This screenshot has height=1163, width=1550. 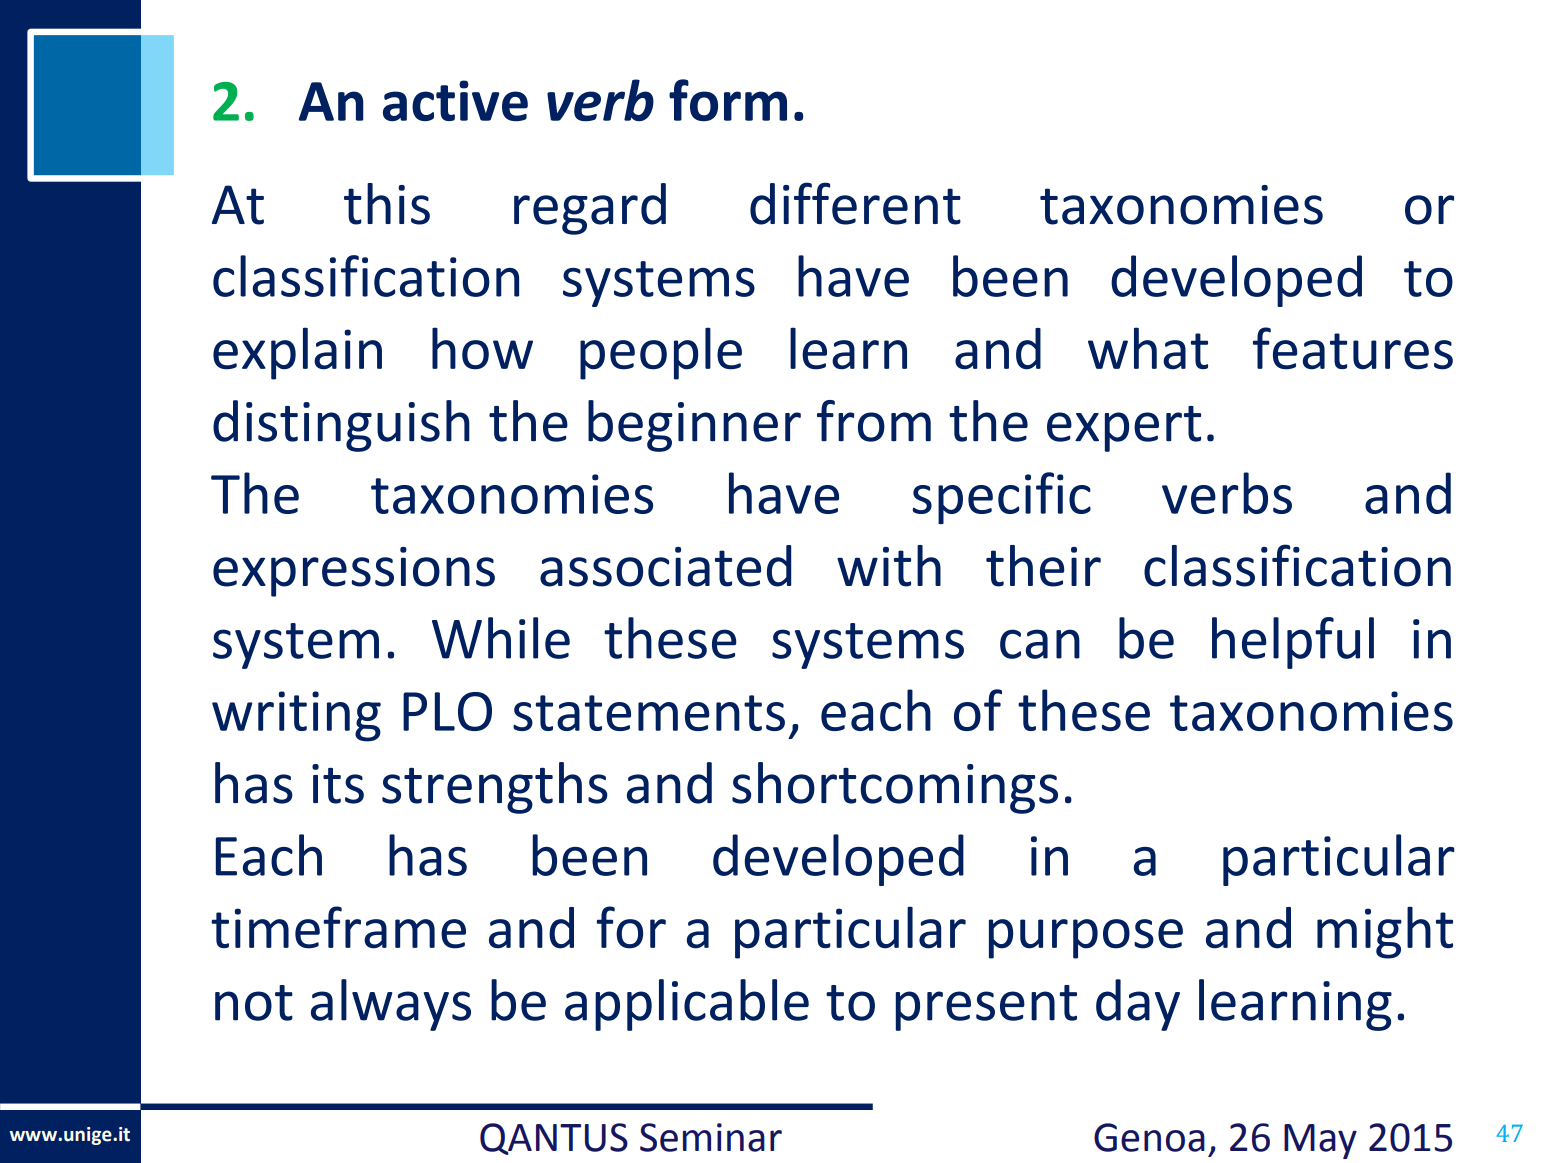 What do you see at coordinates (338, 784) in the screenshot?
I see `its` at bounding box center [338, 784].
